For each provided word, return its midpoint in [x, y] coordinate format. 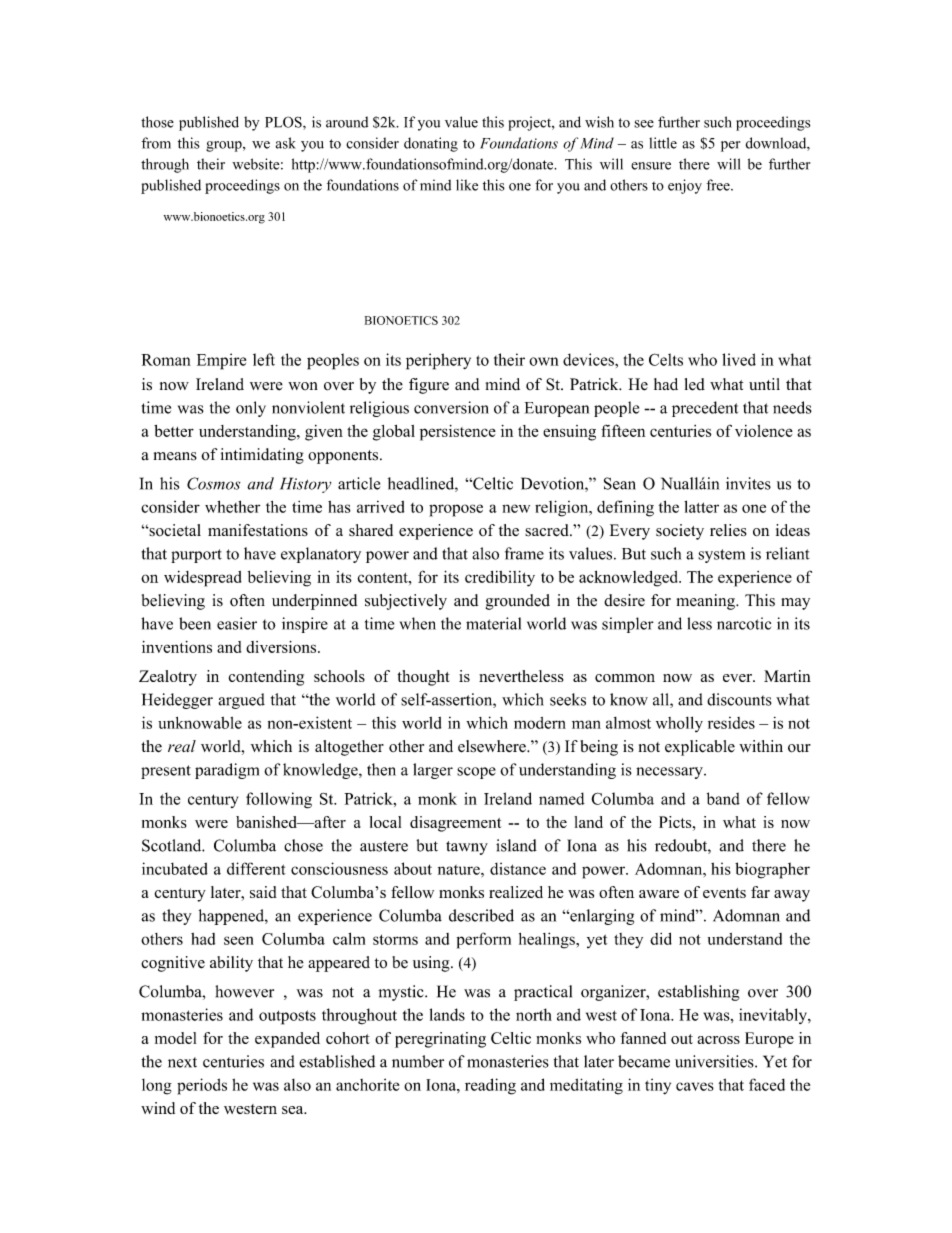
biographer [772, 870]
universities [715, 1061]
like [467, 185]
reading [490, 1086]
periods [202, 1086]
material [493, 623]
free [719, 185]
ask [286, 143]
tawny [467, 848]
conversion [451, 407]
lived [739, 359]
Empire [221, 361]
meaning [707, 602]
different [256, 868]
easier [237, 623]
